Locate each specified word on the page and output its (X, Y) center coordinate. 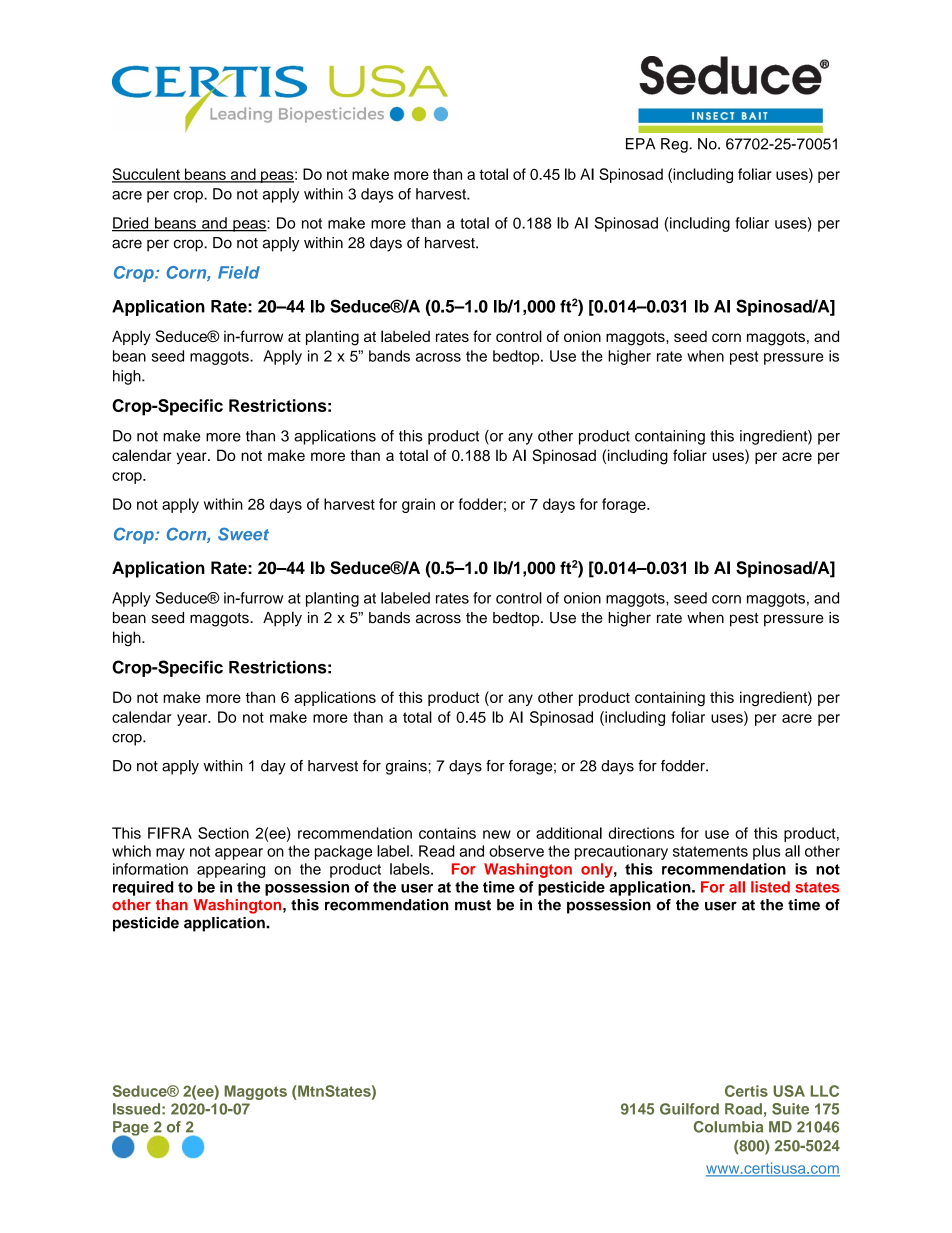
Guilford (689, 1109)
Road (743, 1109)
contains (447, 833)
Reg (675, 145)
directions (642, 833)
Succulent (147, 175)
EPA (640, 144)
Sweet (243, 534)
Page (131, 1129)
